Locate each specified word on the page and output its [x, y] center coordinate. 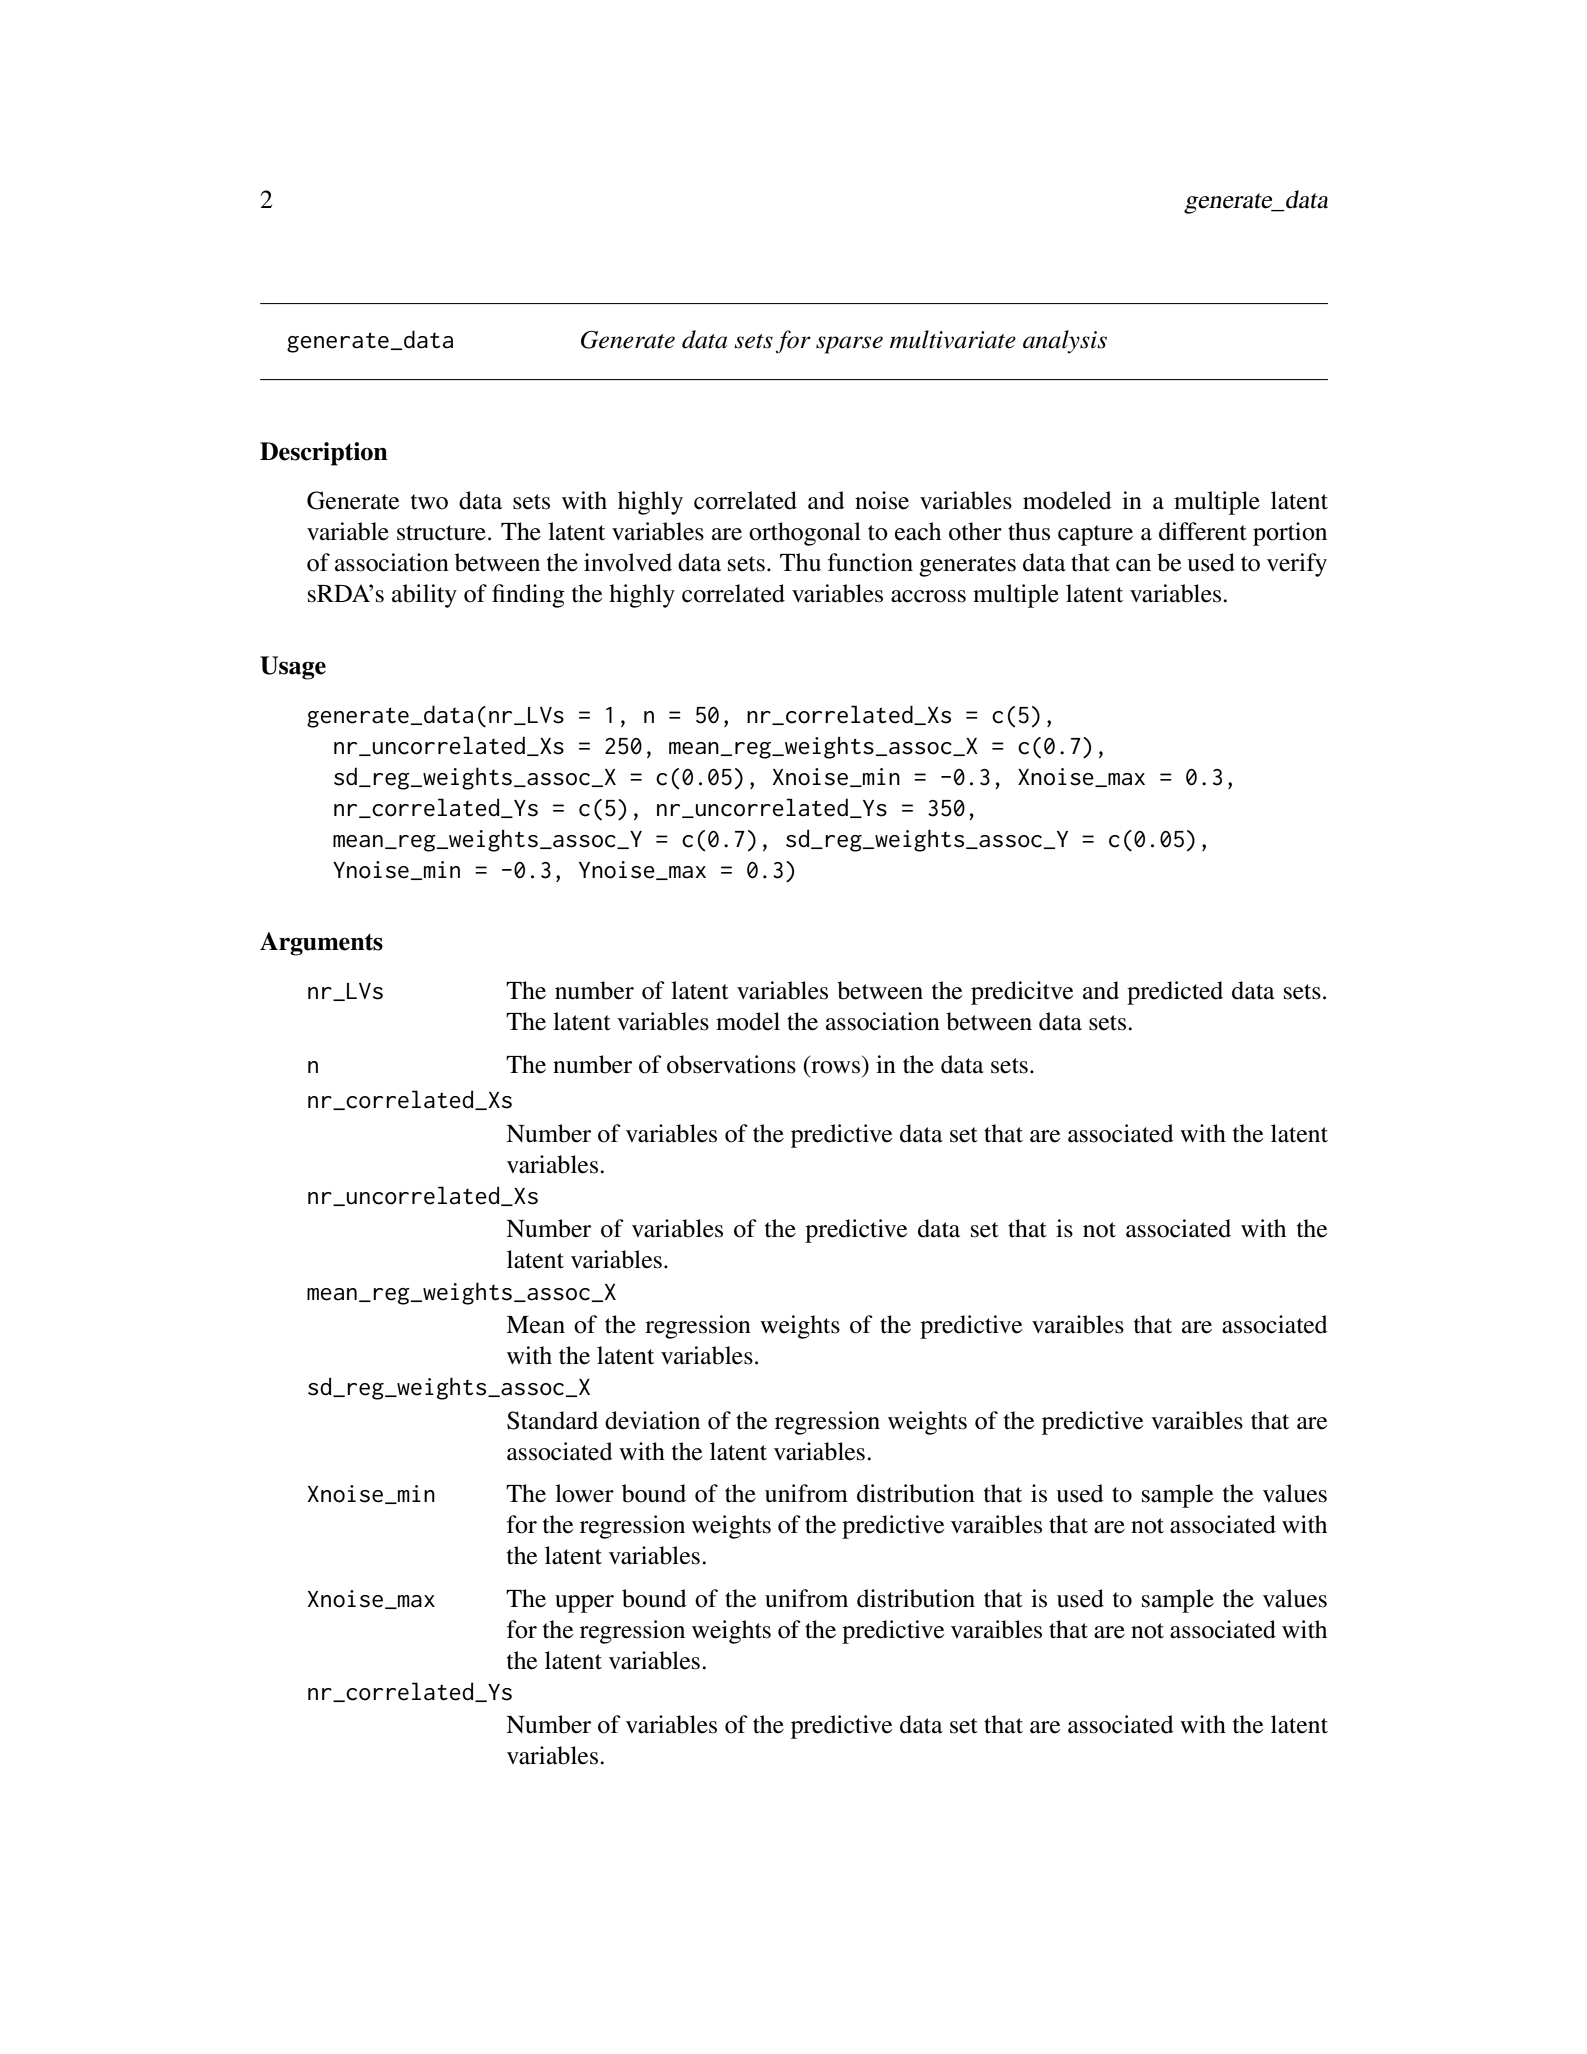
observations [731, 1064]
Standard [552, 1420]
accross [928, 596]
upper [584, 1604]
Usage [293, 668]
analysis [1065, 342]
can [1133, 565]
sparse [849, 345]
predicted [1175, 993]
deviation [652, 1420]
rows [835, 1067]
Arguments [321, 944]
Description [324, 454]
